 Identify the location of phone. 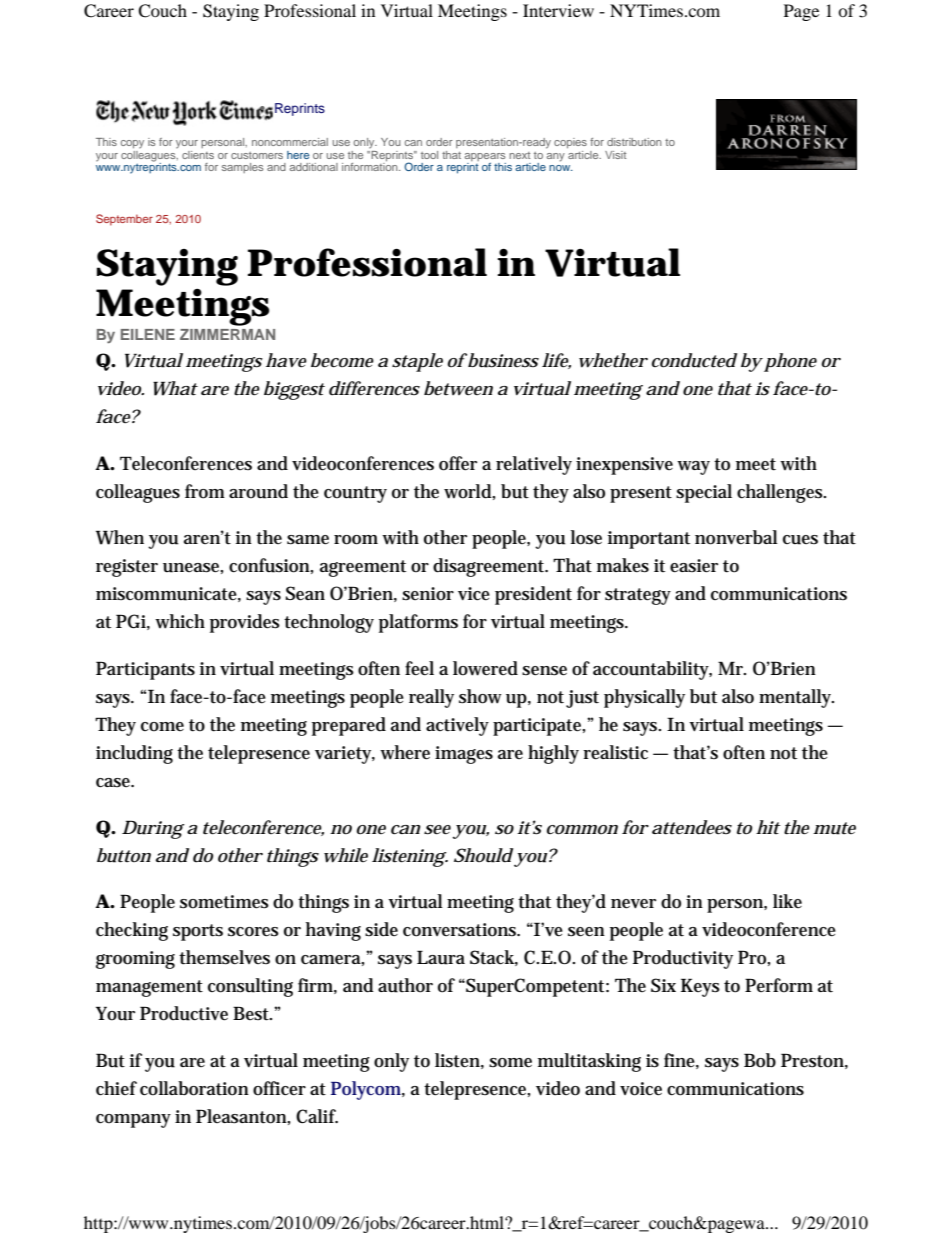
(790, 362).
